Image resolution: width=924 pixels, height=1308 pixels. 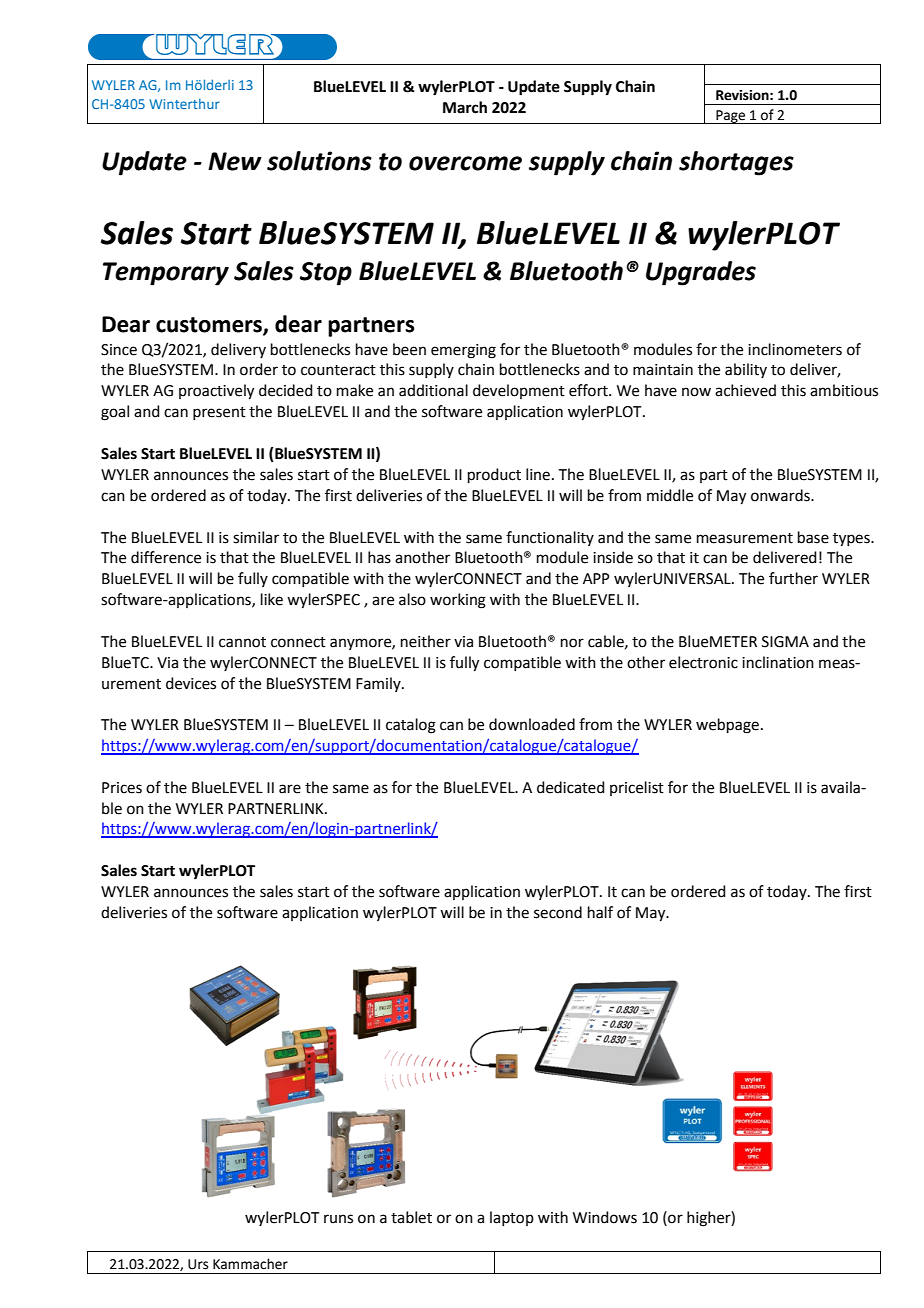 What do you see at coordinates (235, 161) in the document?
I see `New` at bounding box center [235, 161].
